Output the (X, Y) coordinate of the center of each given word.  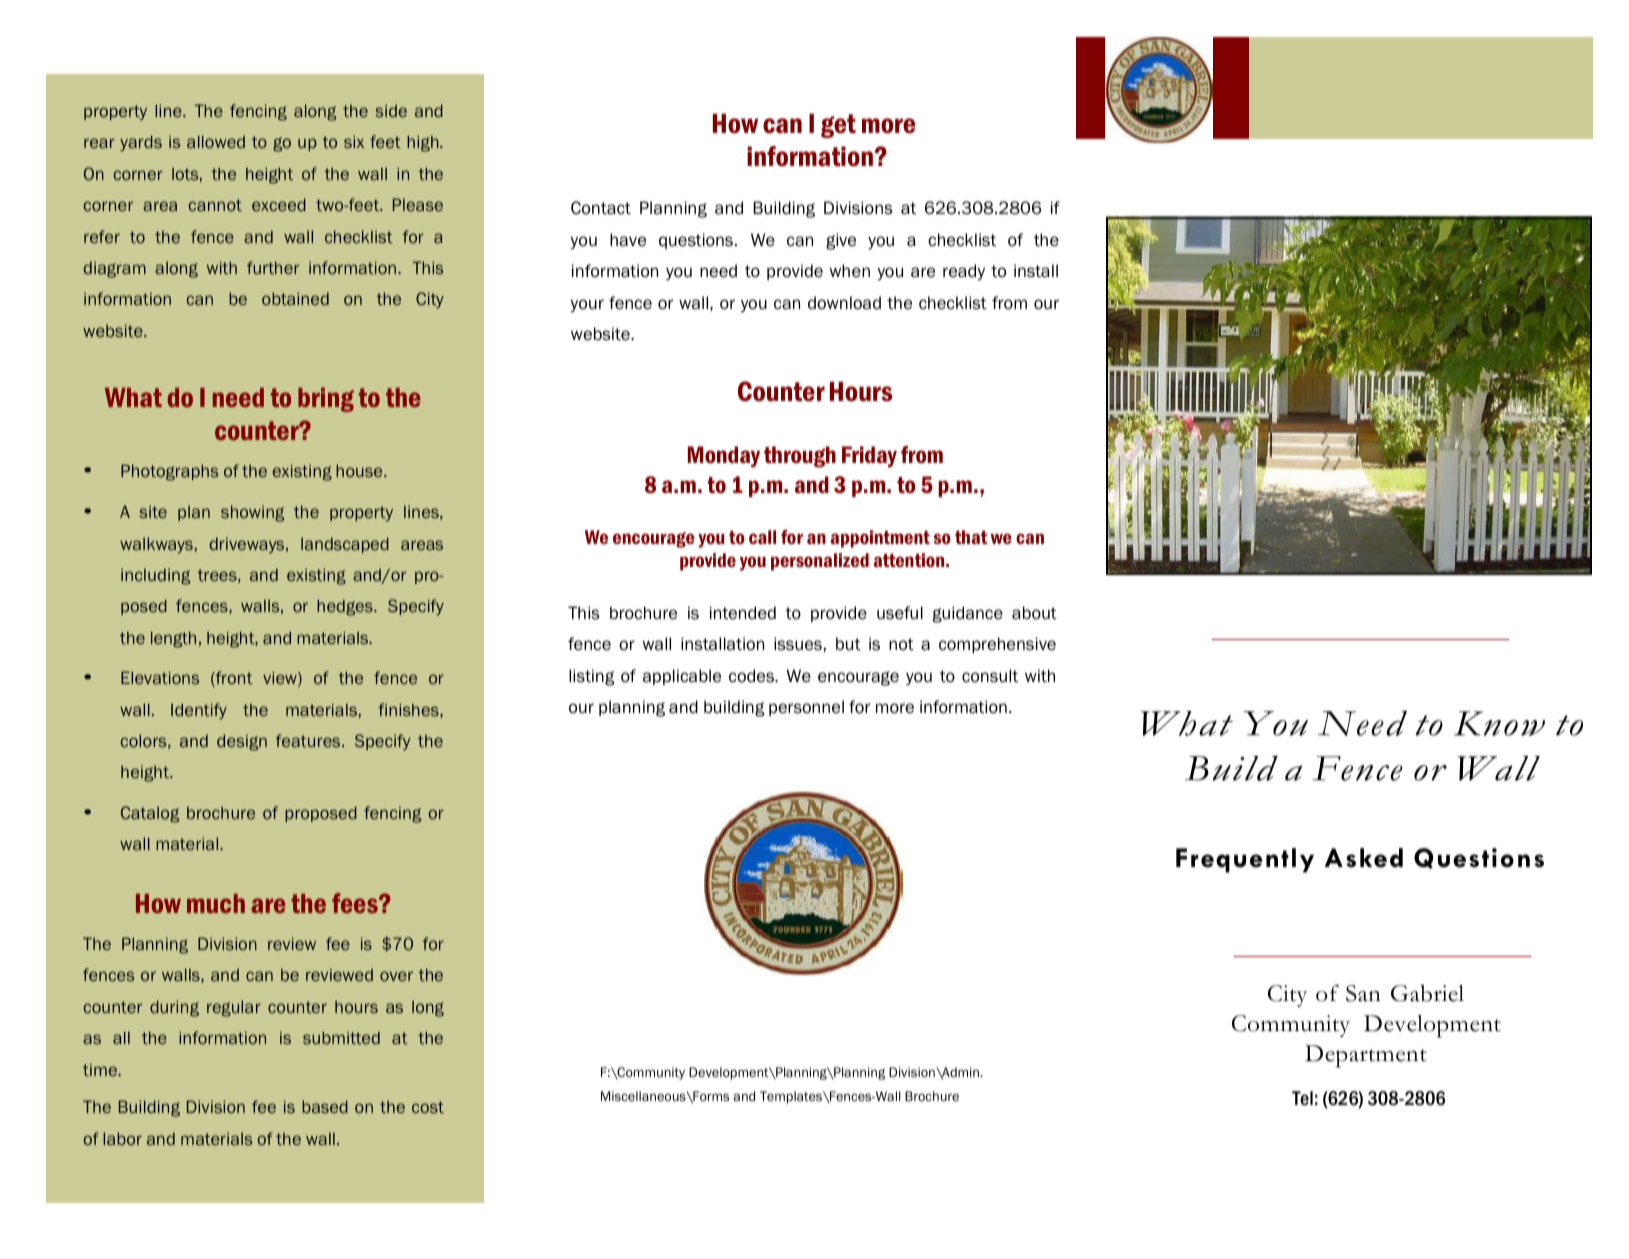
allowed (216, 141)
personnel (806, 708)
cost (428, 1107)
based (325, 1106)
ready (964, 272)
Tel (1302, 1098)
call (762, 537)
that (971, 537)
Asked (1364, 858)
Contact (601, 208)
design (242, 742)
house (360, 470)
